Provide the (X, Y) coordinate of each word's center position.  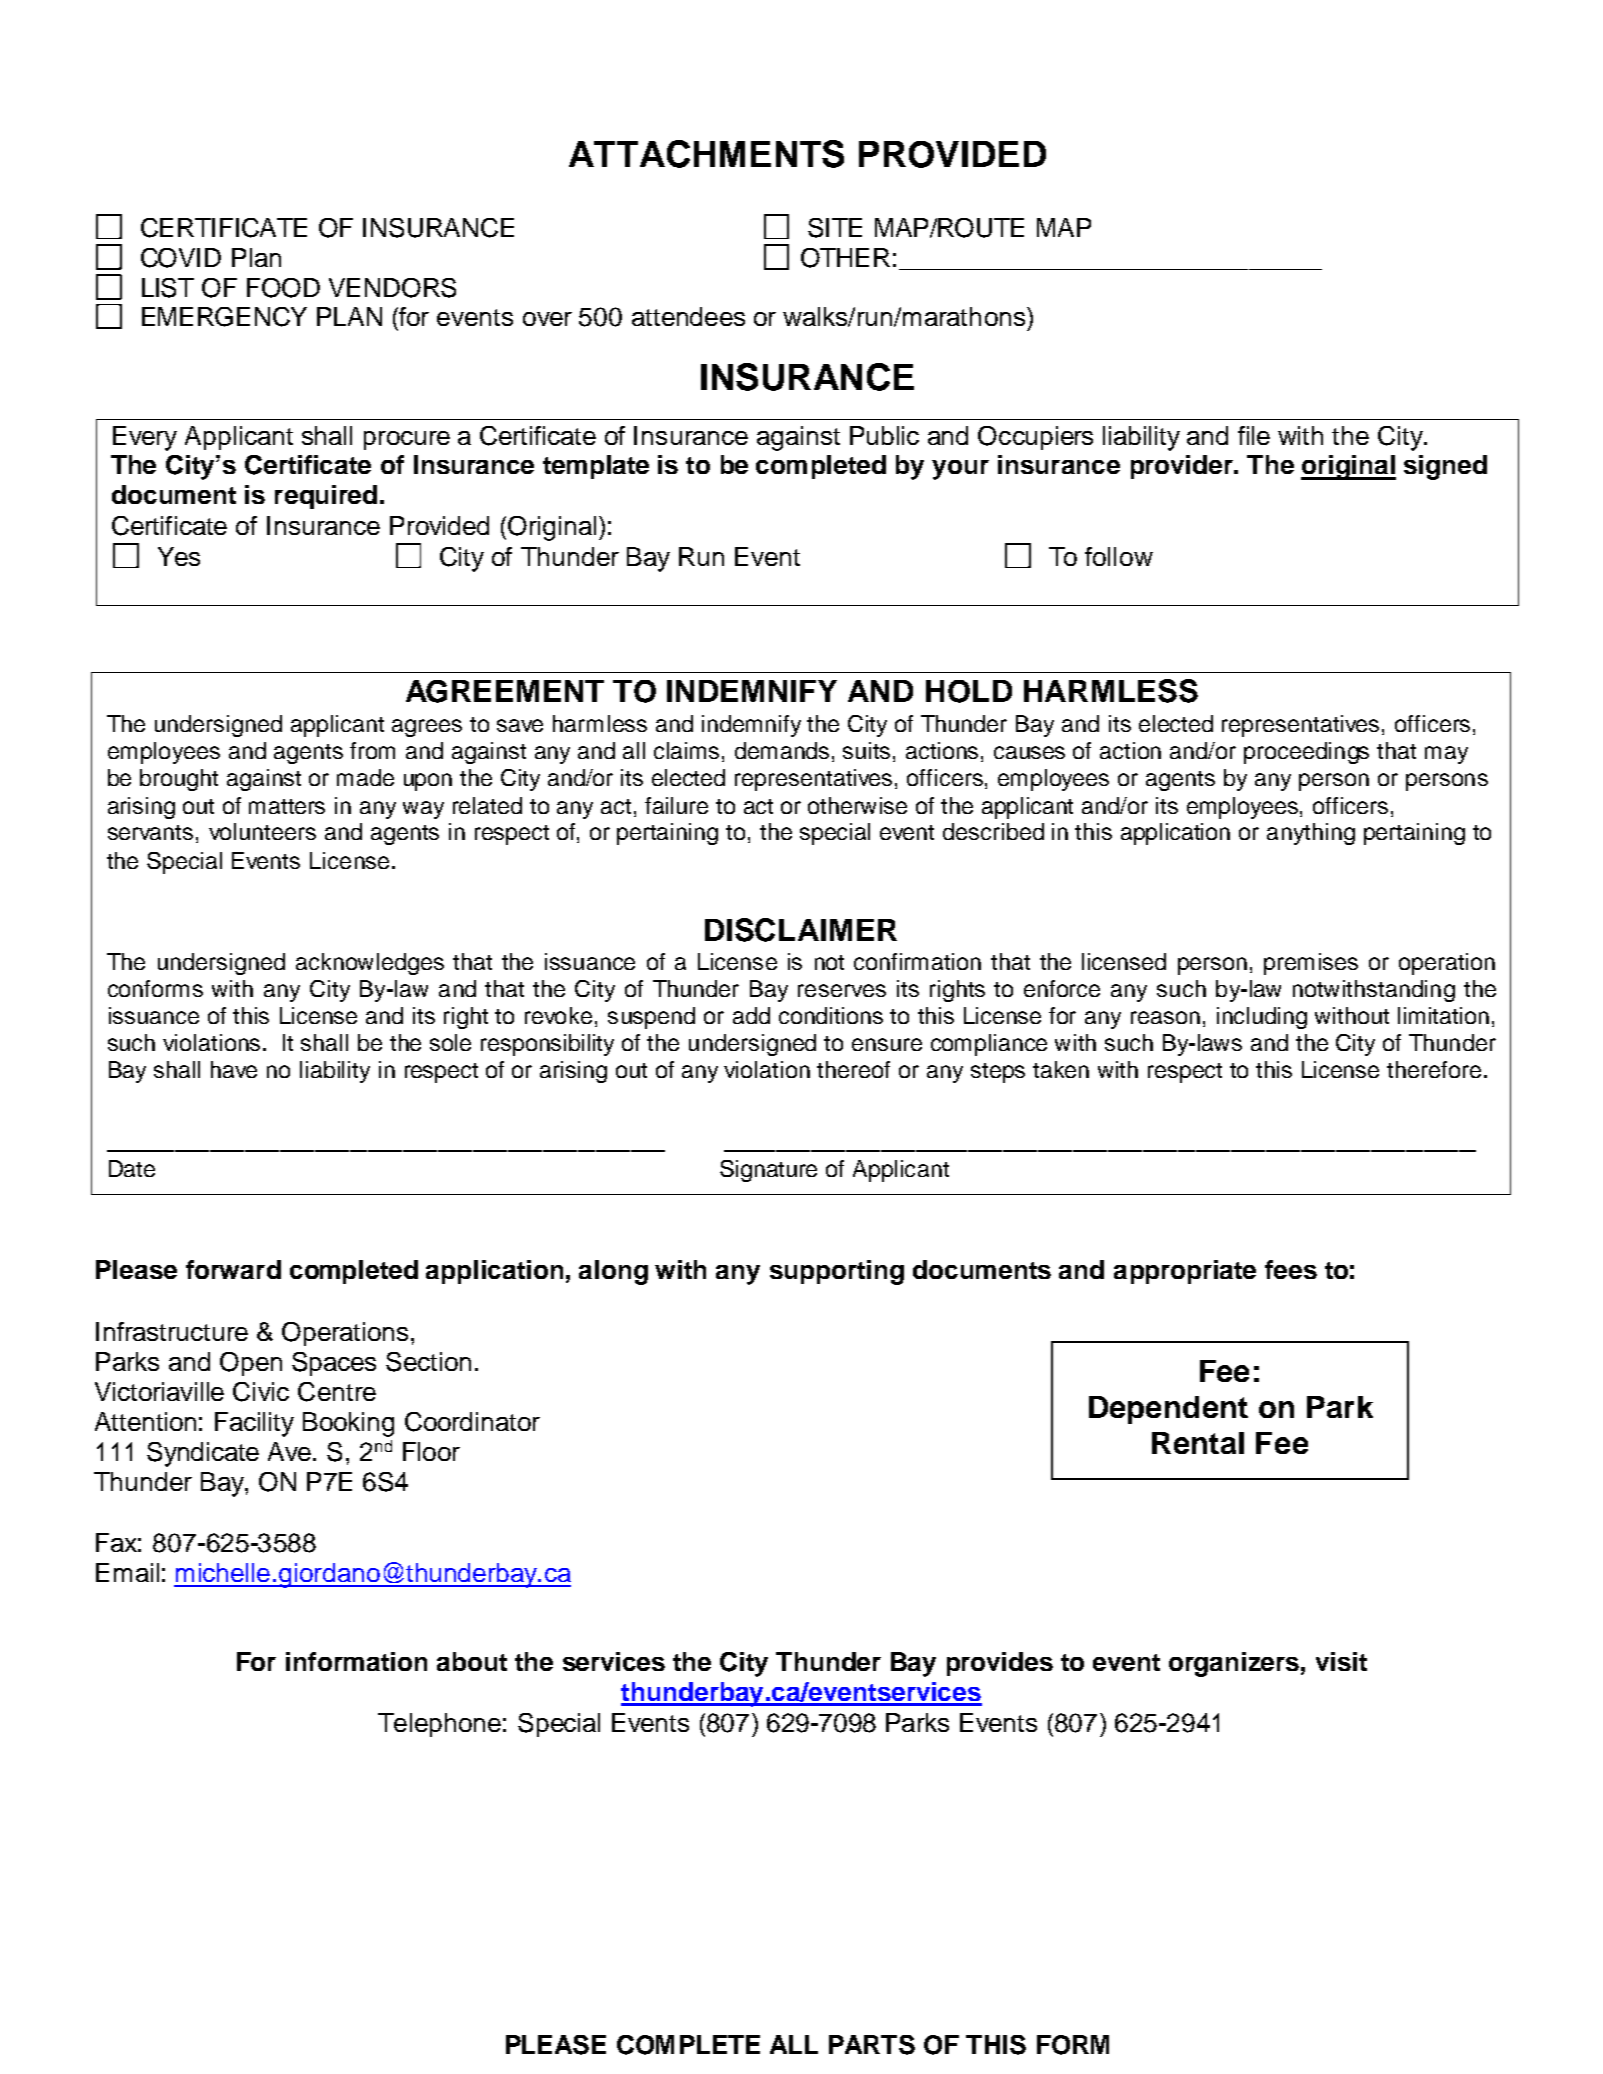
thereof (853, 1069)
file (1254, 435)
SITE (835, 228)
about (472, 1661)
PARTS (872, 2045)
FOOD (283, 288)
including (1262, 1018)
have (234, 1069)
